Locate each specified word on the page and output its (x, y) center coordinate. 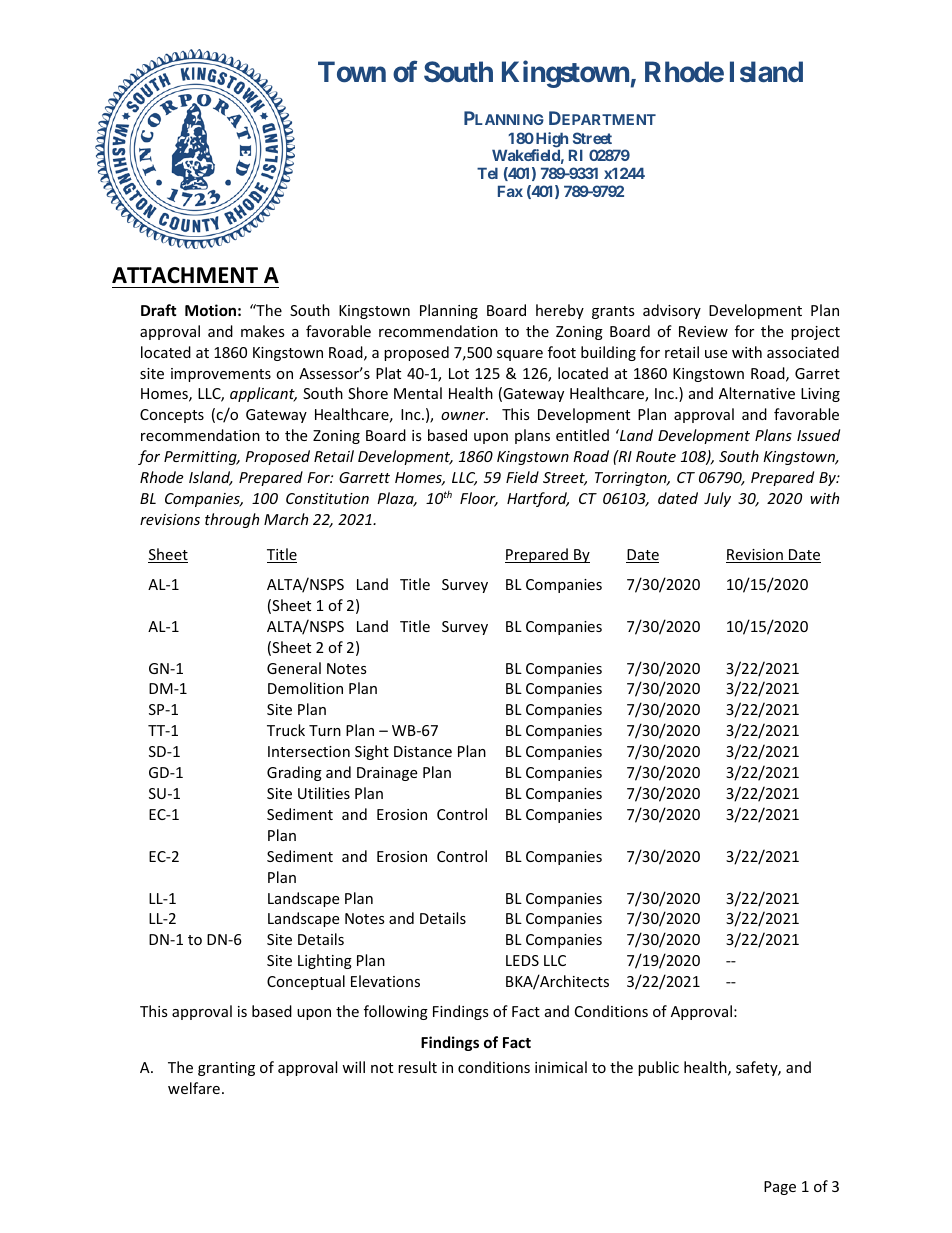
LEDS (522, 960)
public (658, 1068)
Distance (423, 751)
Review (703, 331)
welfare (194, 1088)
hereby (560, 311)
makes (263, 331)
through (232, 520)
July (717, 499)
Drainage (387, 774)
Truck (286, 730)
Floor (479, 499)
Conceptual (306, 982)
